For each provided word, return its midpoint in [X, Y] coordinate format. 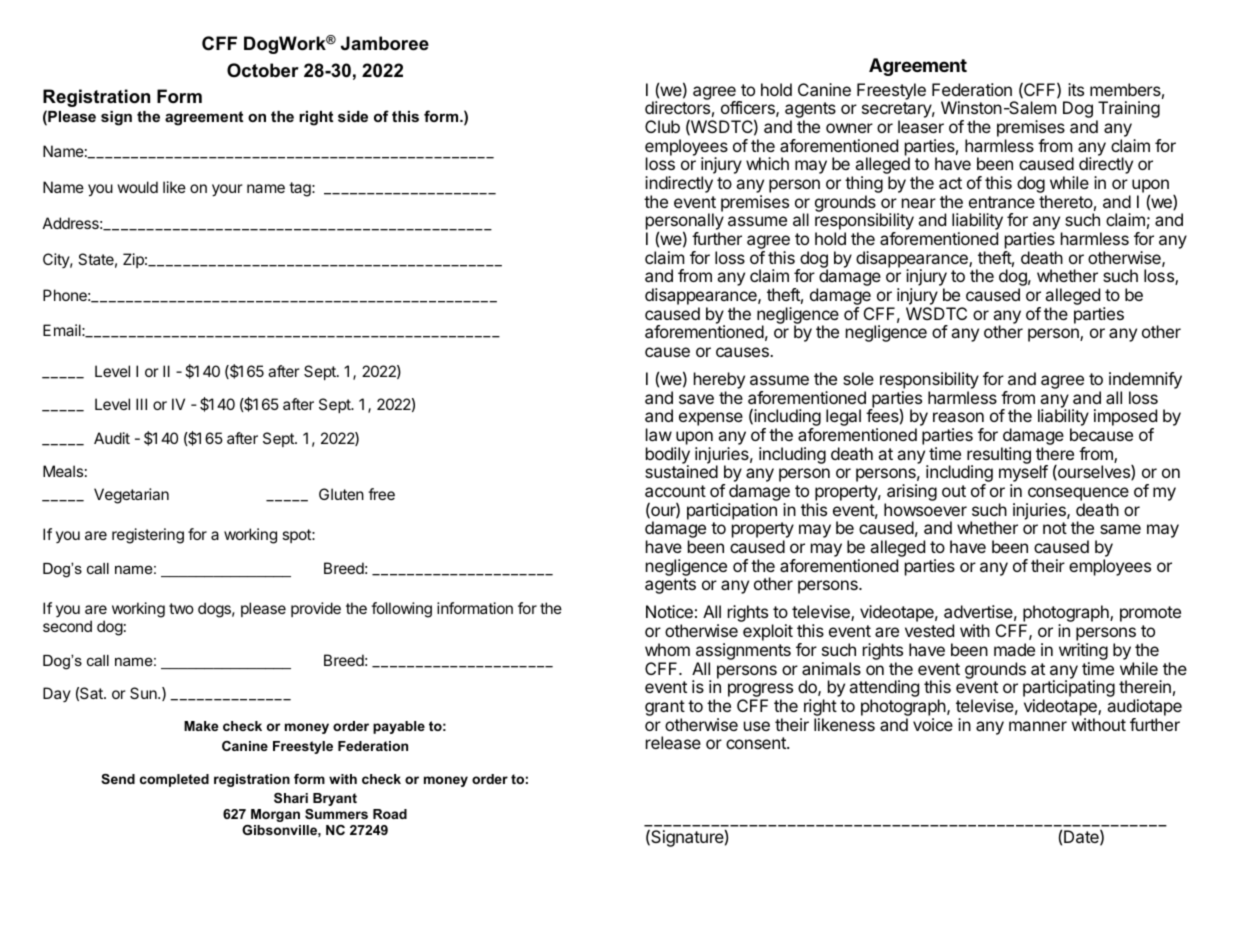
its [1076, 89]
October [263, 70]
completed [174, 780]
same [1120, 529]
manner [1038, 726]
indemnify [1145, 382]
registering [148, 536]
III [141, 404]
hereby [719, 382]
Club [662, 126]
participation [732, 511]
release [673, 742]
